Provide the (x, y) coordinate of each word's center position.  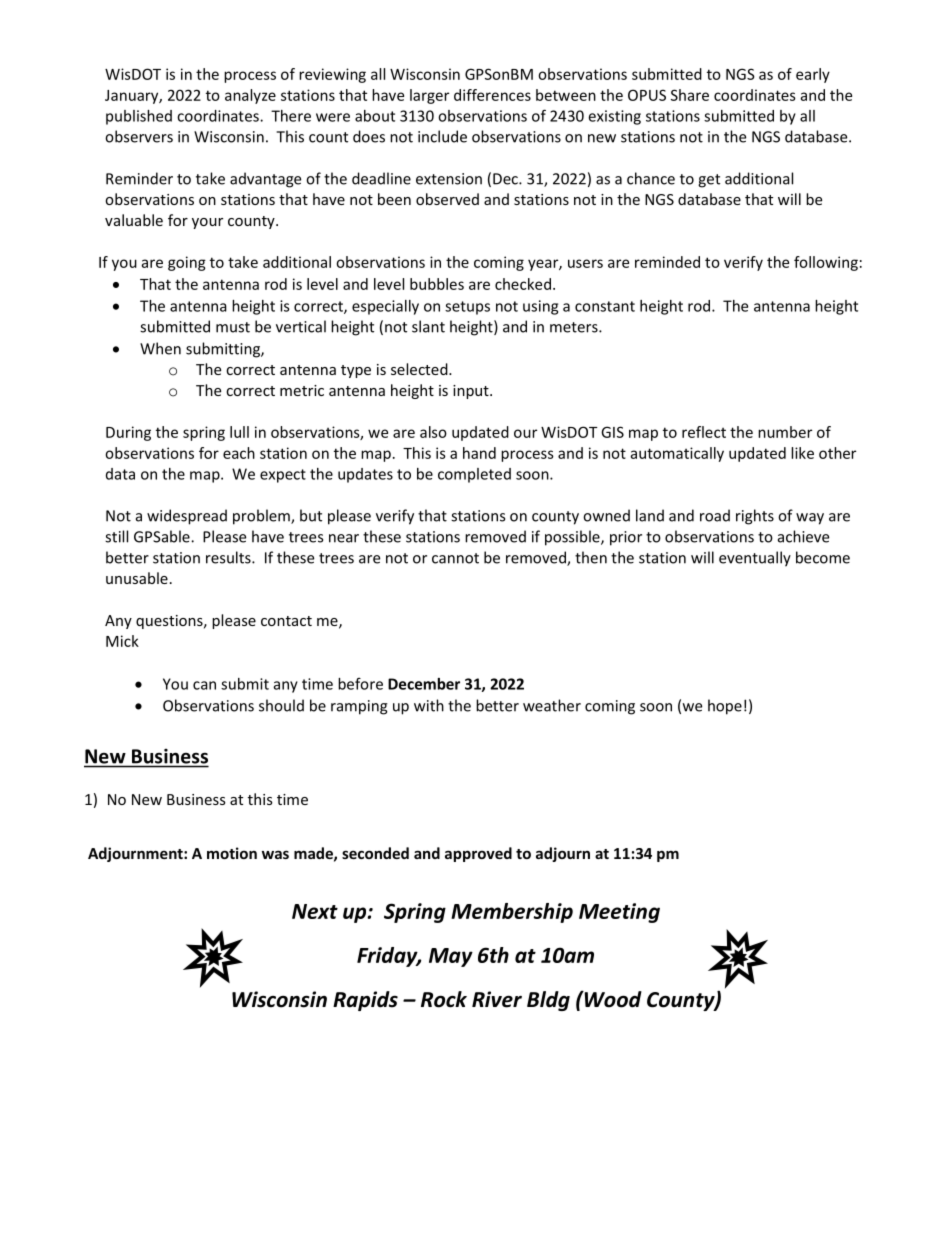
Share (690, 95)
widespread (187, 517)
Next (315, 911)
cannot (455, 558)
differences (492, 95)
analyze (250, 96)
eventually (755, 559)
